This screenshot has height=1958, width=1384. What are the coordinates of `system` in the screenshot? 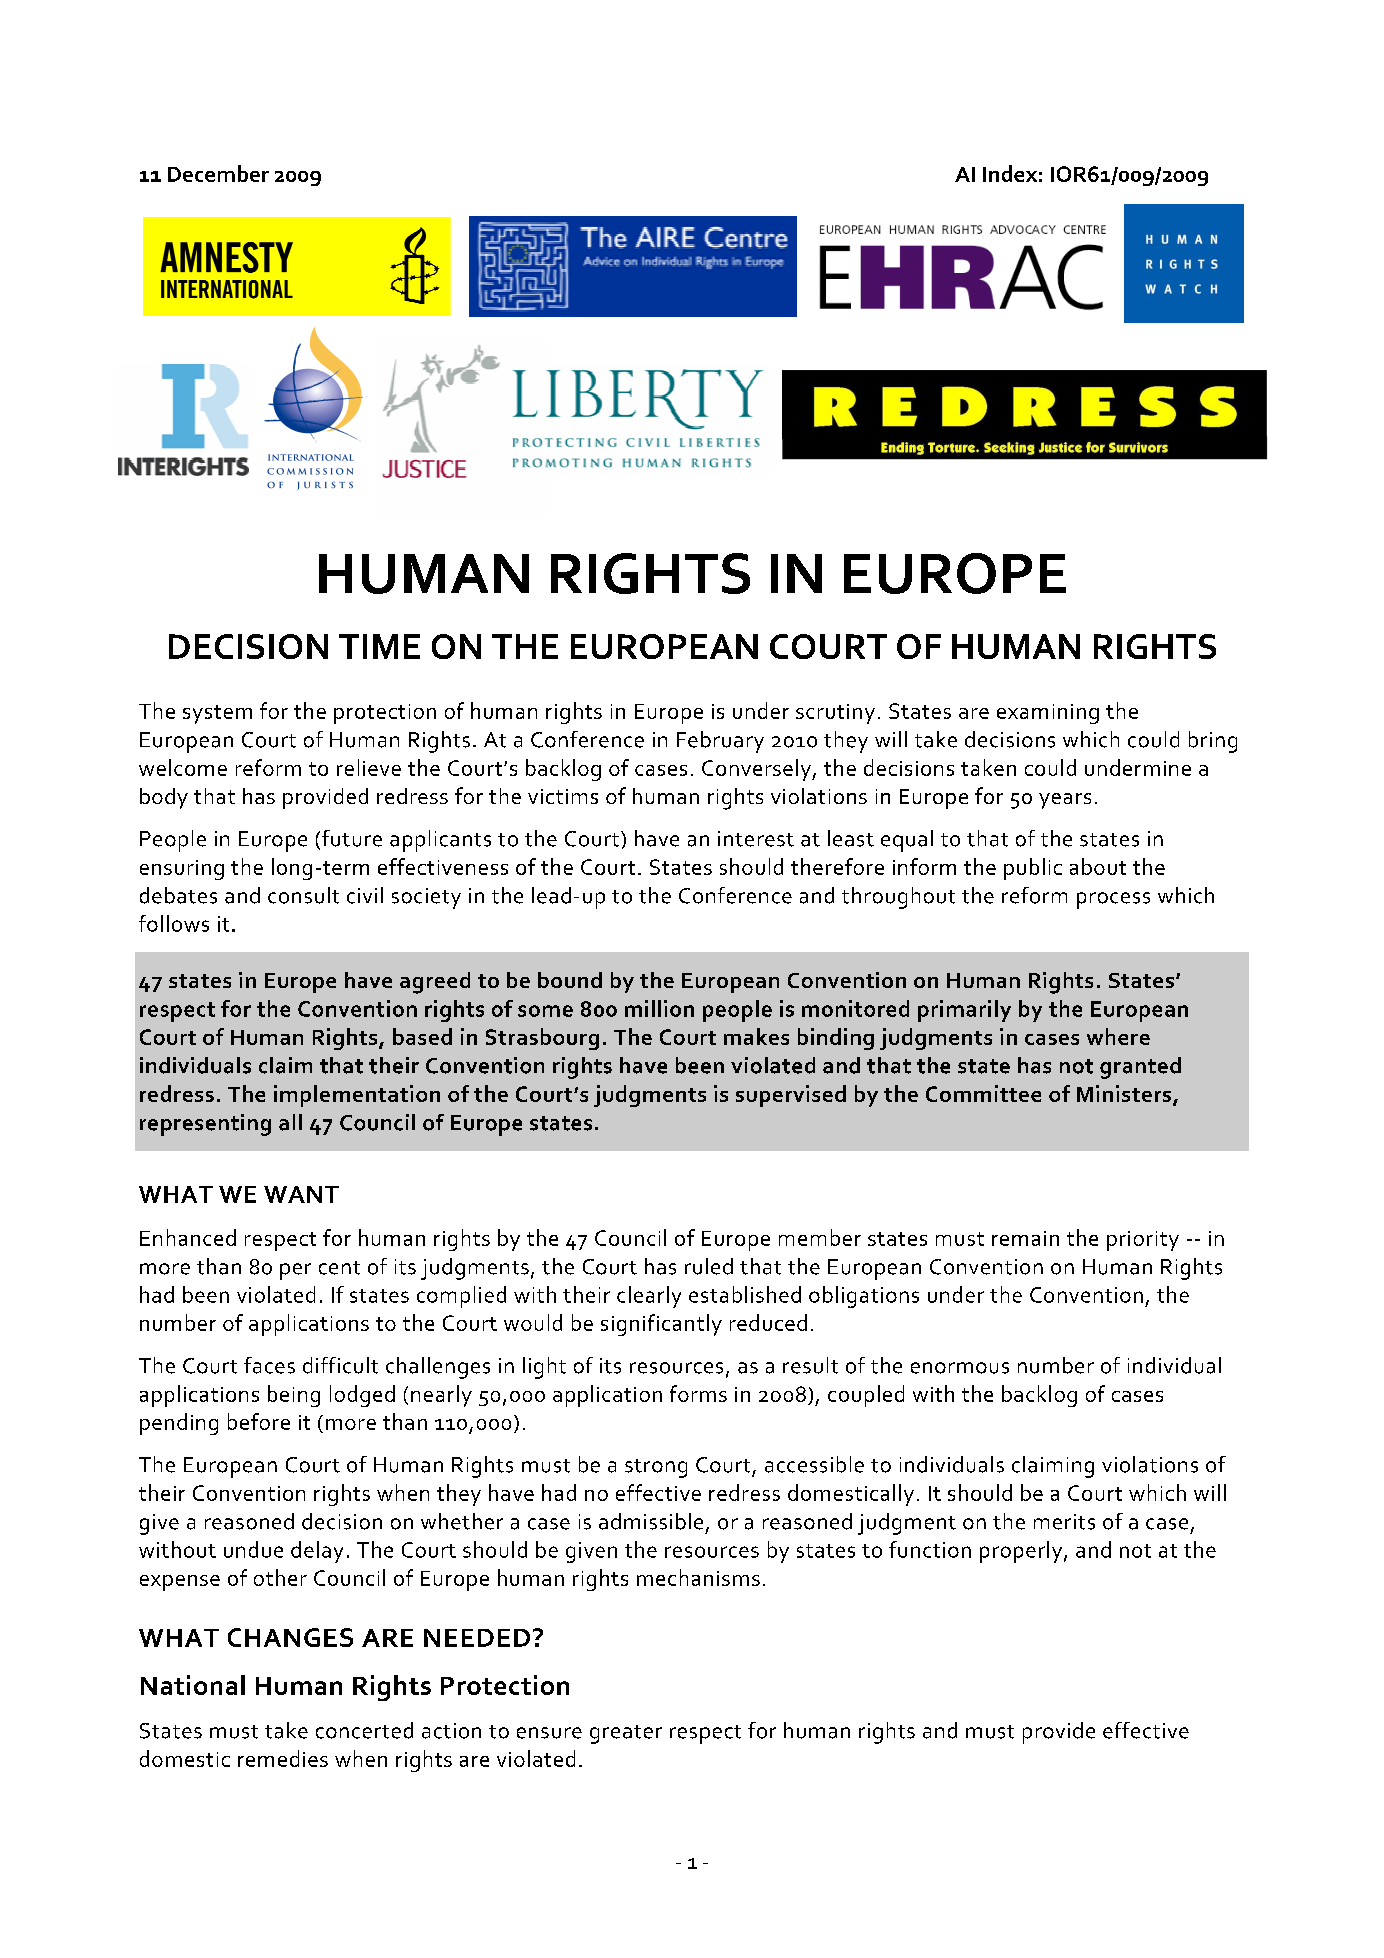 It's located at (217, 714).
